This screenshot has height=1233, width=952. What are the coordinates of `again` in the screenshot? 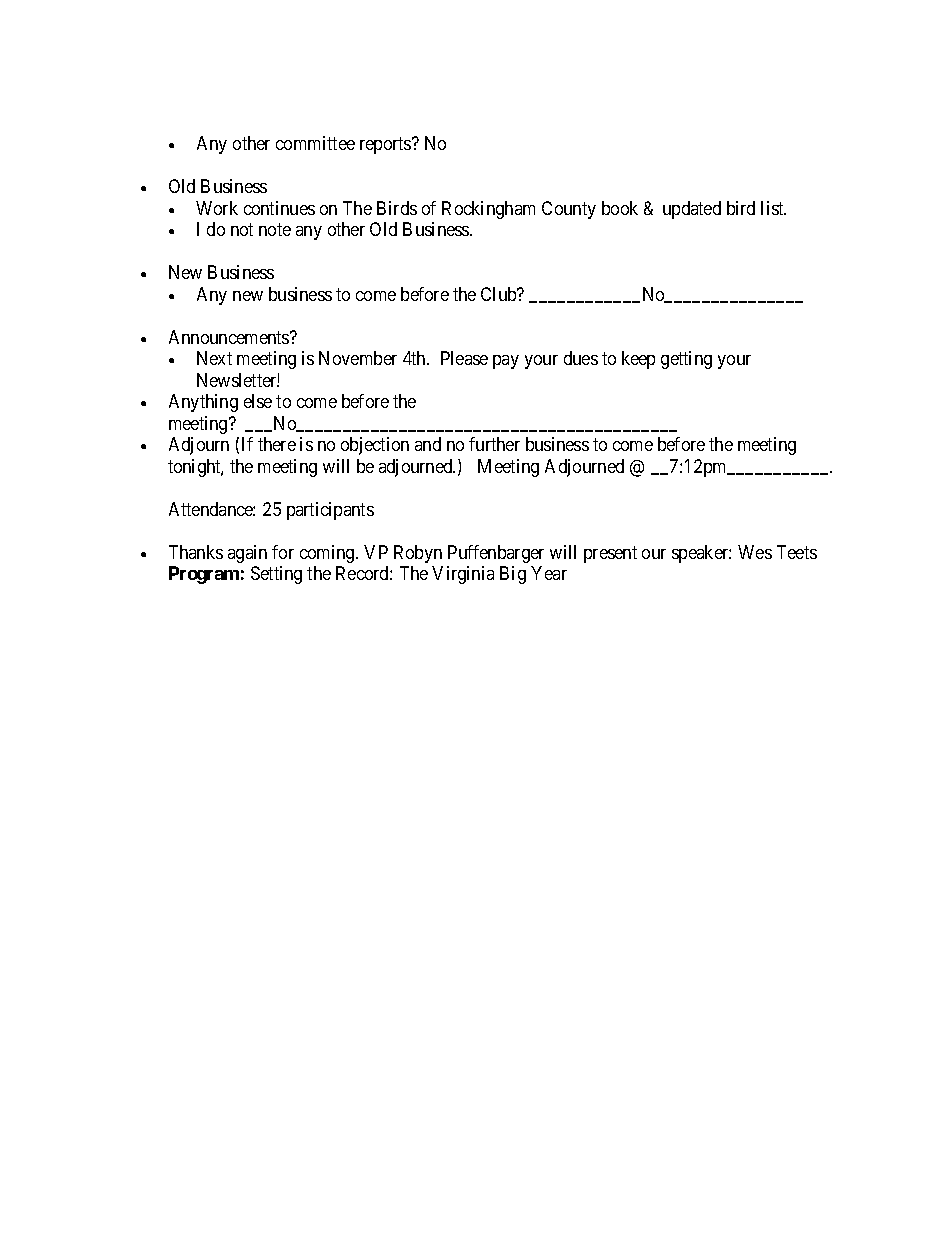 It's located at (247, 554).
